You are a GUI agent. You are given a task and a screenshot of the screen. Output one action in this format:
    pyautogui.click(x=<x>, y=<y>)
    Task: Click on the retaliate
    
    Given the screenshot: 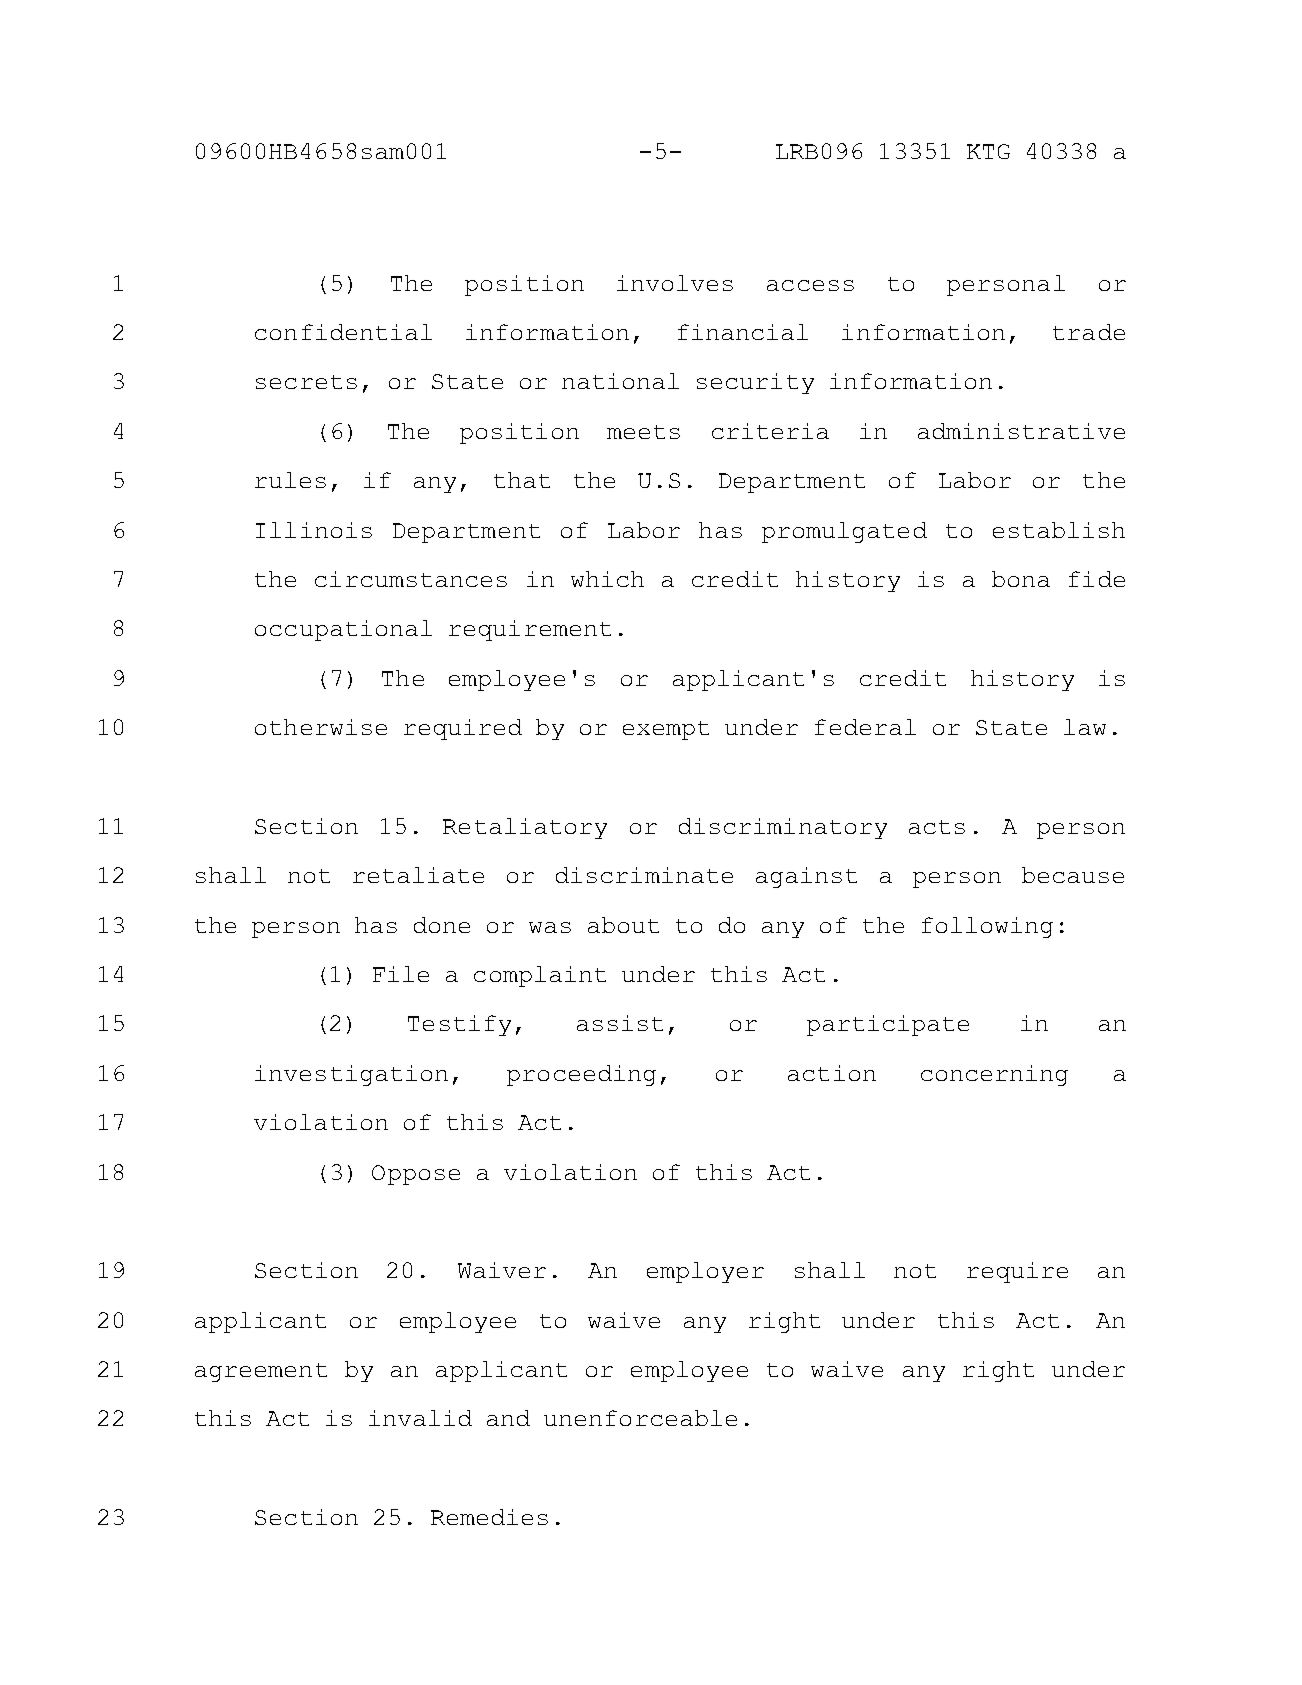 What is the action you would take?
    pyautogui.click(x=418, y=875)
